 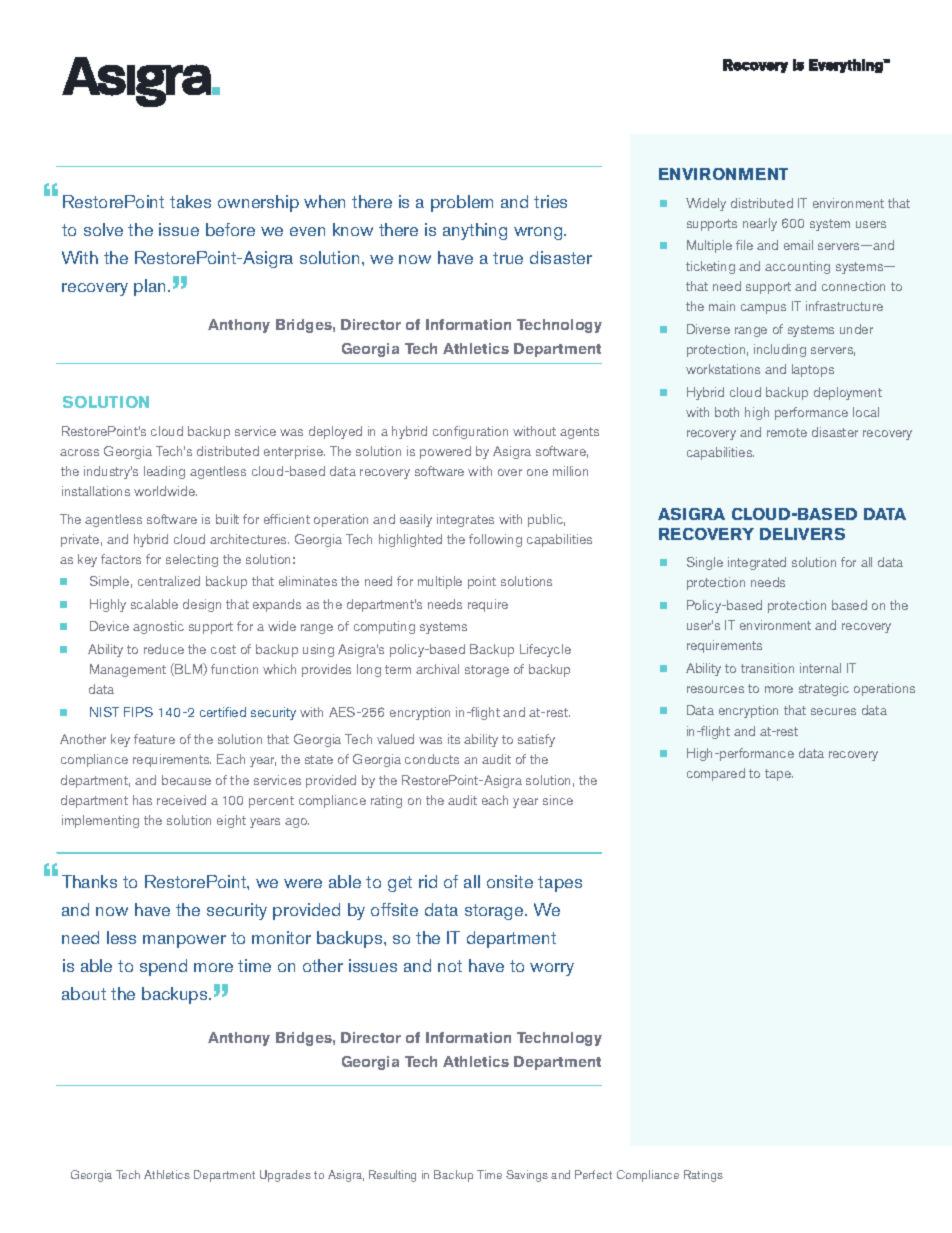 I want to click on transition, so click(x=767, y=668).
